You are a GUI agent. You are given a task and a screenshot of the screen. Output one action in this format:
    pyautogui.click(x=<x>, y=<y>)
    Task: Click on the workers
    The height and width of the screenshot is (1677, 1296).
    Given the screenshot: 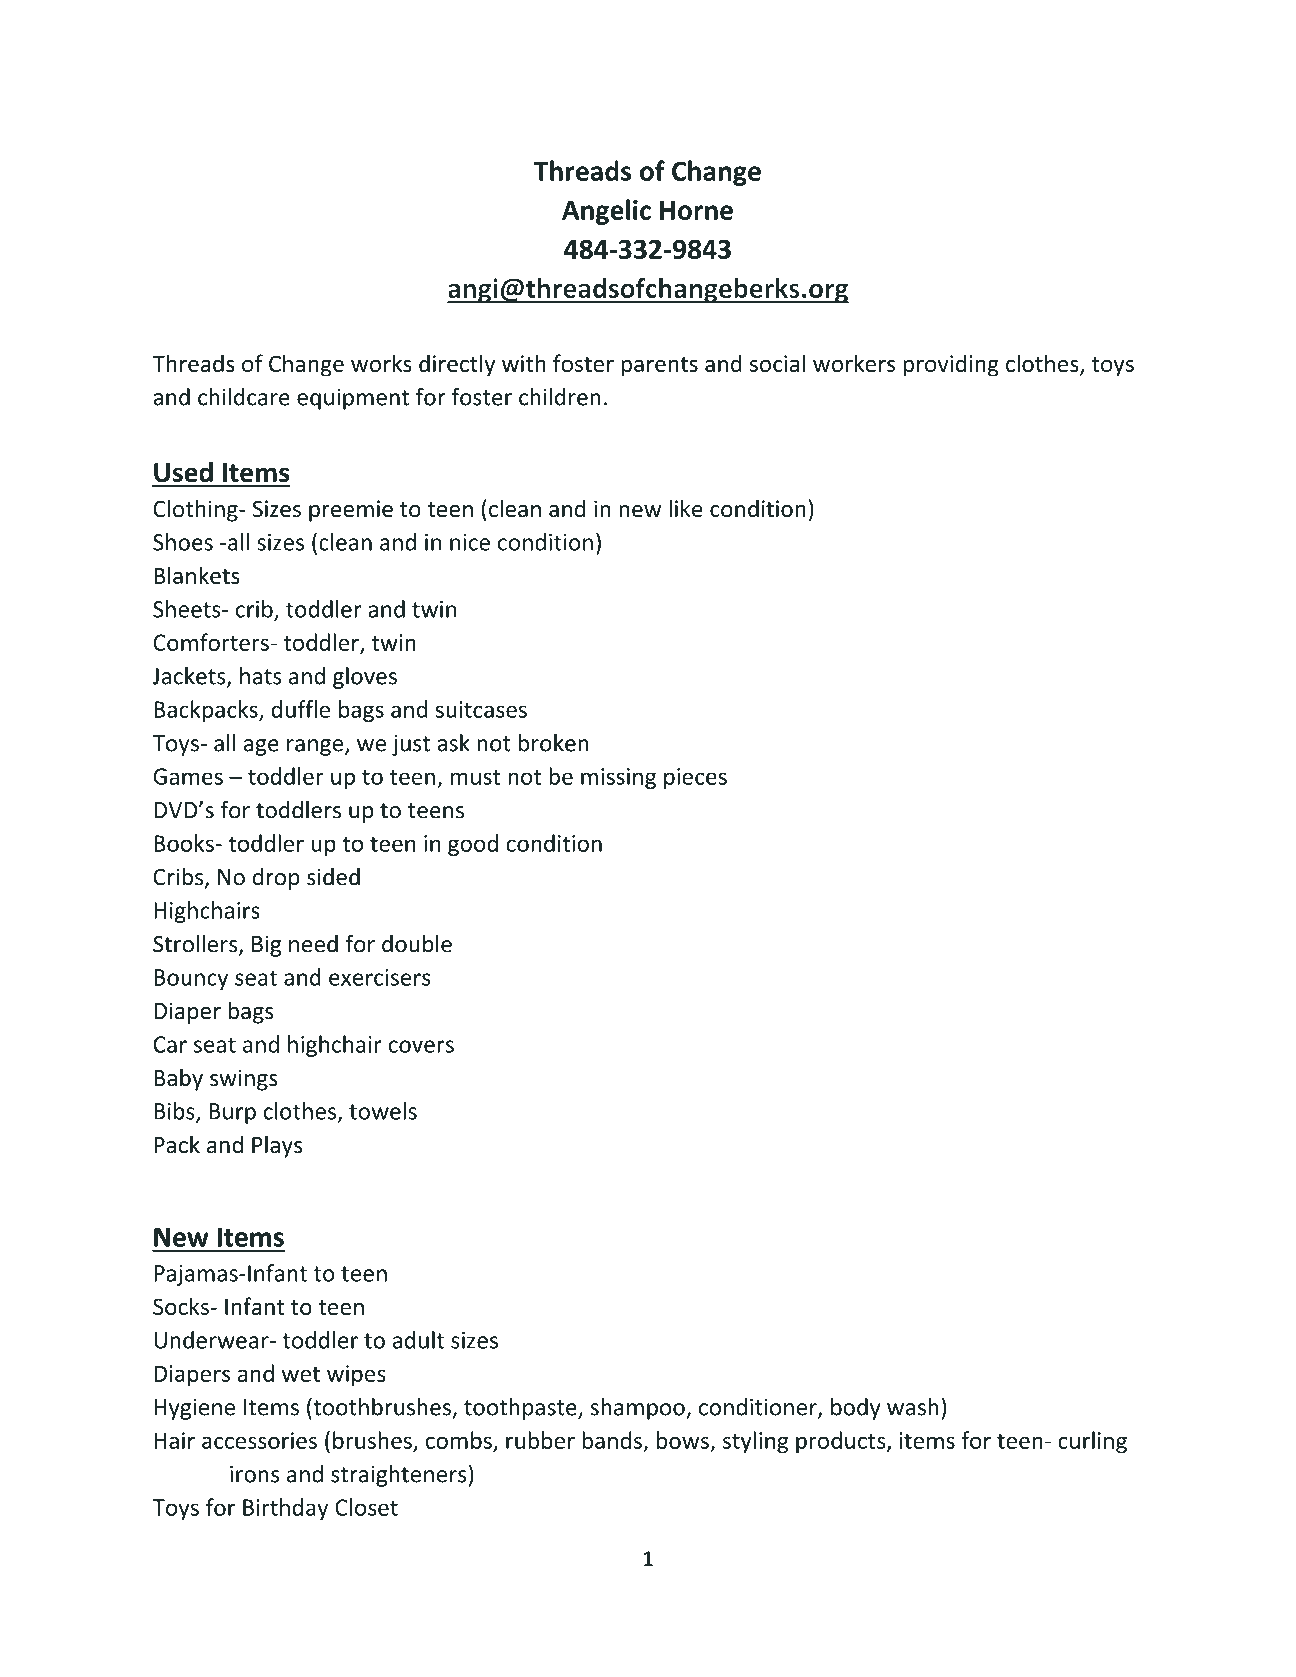 What is the action you would take?
    pyautogui.click(x=854, y=363)
